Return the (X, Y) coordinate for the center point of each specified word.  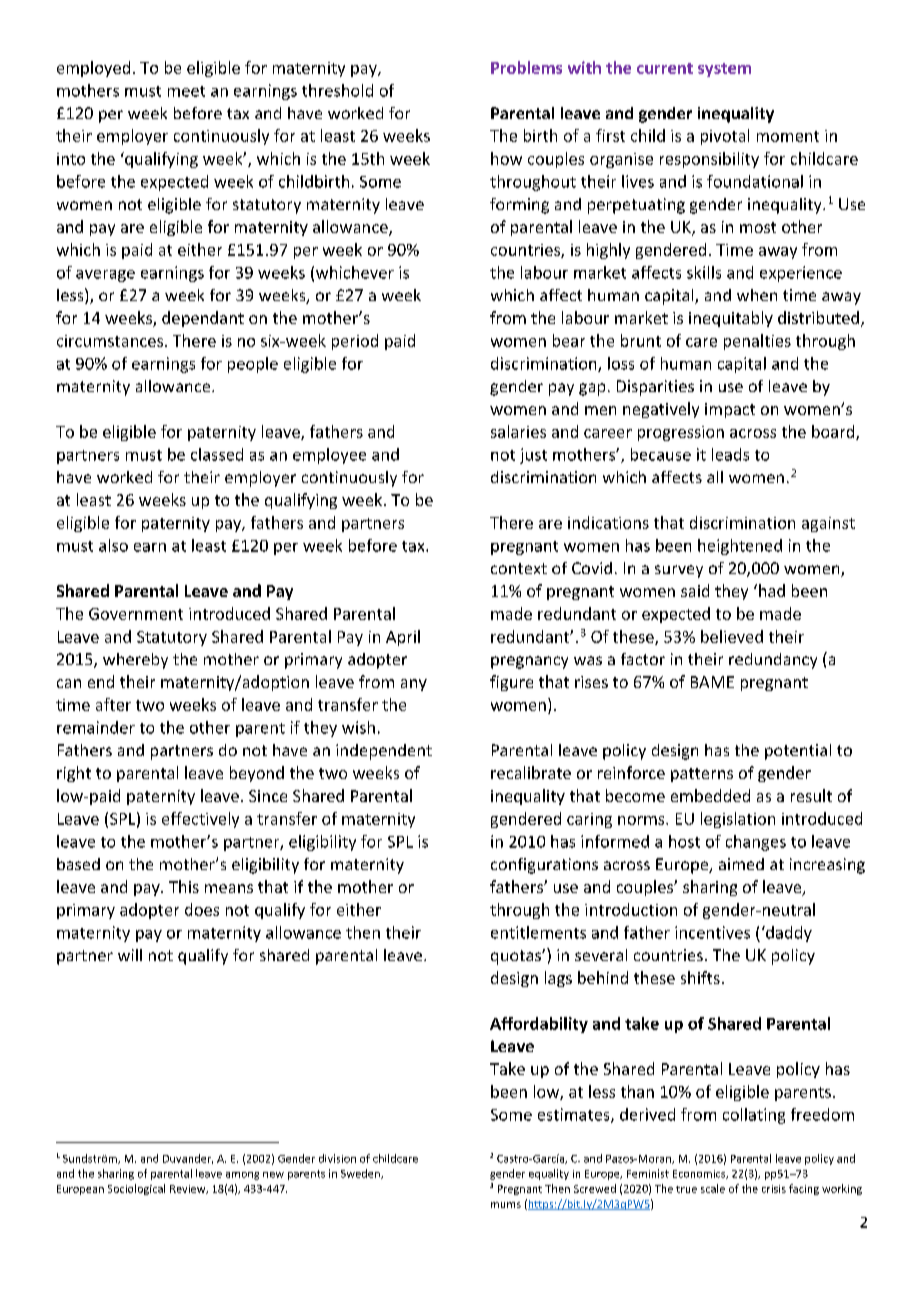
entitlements (538, 932)
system (724, 70)
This (184, 886)
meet (186, 91)
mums (506, 1205)
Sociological (136, 1189)
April (403, 638)
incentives (712, 932)
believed (732, 636)
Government (136, 614)
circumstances (110, 341)
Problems (526, 67)
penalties (757, 342)
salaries (518, 431)
